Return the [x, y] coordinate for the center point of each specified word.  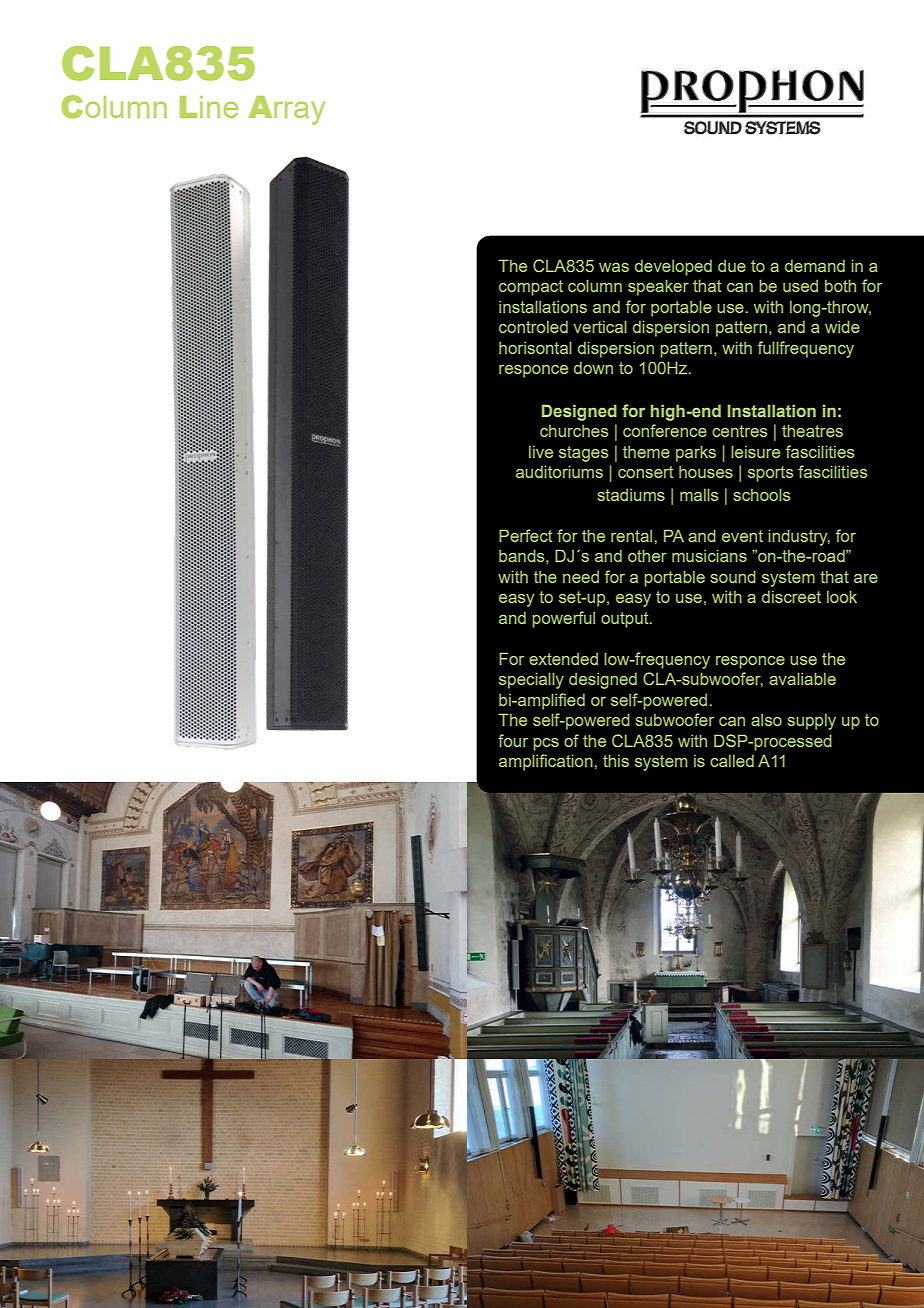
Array [287, 110]
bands [523, 556]
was [614, 267]
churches [574, 431]
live [541, 452]
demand [815, 266]
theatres [812, 431]
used [800, 286]
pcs [546, 744]
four [513, 740]
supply [811, 722]
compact [531, 288]
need [581, 577]
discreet [791, 597]
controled [533, 327]
